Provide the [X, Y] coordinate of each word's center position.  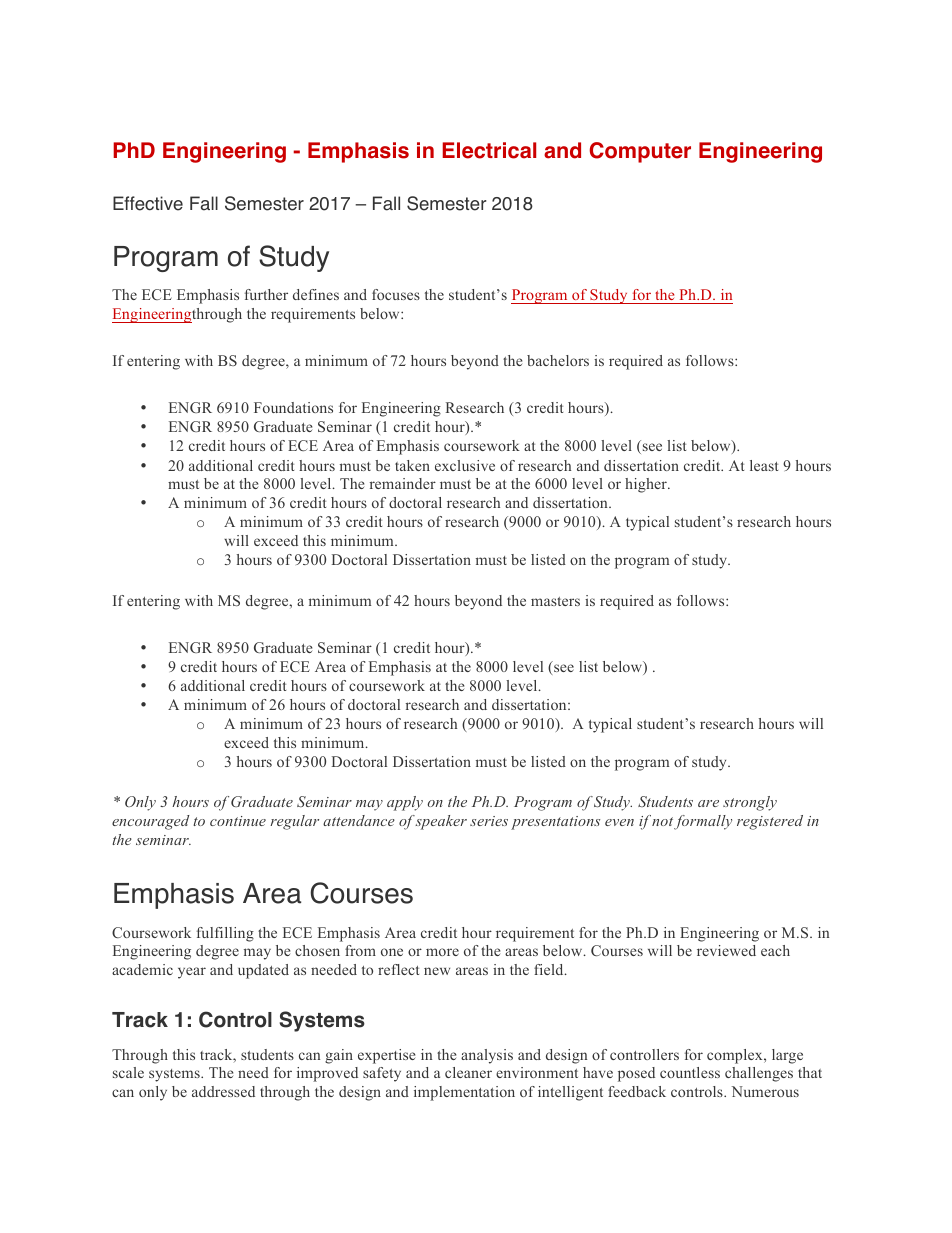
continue [238, 821]
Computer [640, 152]
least [764, 465]
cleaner [468, 1072]
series [489, 821]
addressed [223, 1091]
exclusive [465, 465]
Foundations [293, 407]
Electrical [489, 150]
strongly [750, 803]
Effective [148, 203]
